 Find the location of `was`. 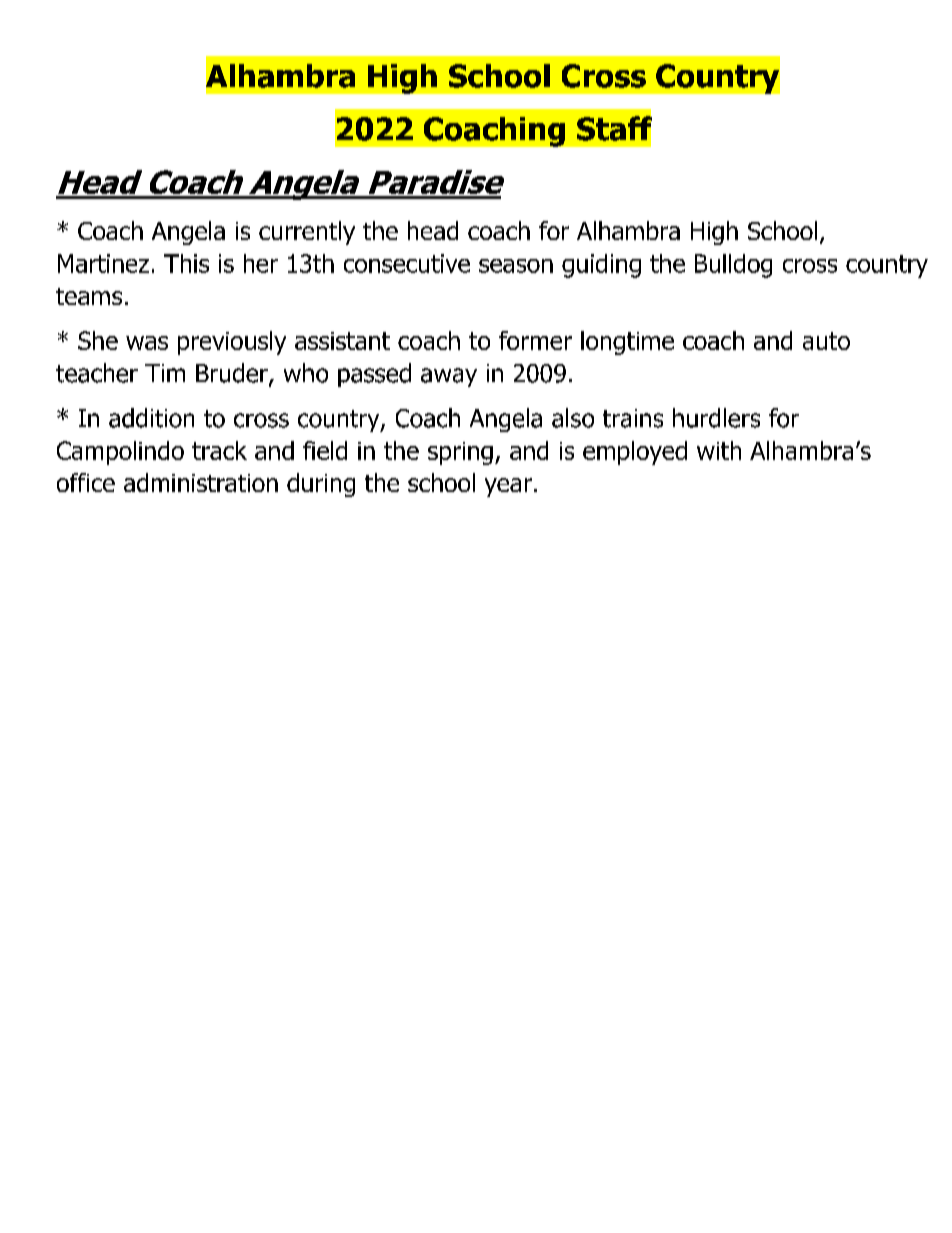

was is located at coordinates (147, 343).
